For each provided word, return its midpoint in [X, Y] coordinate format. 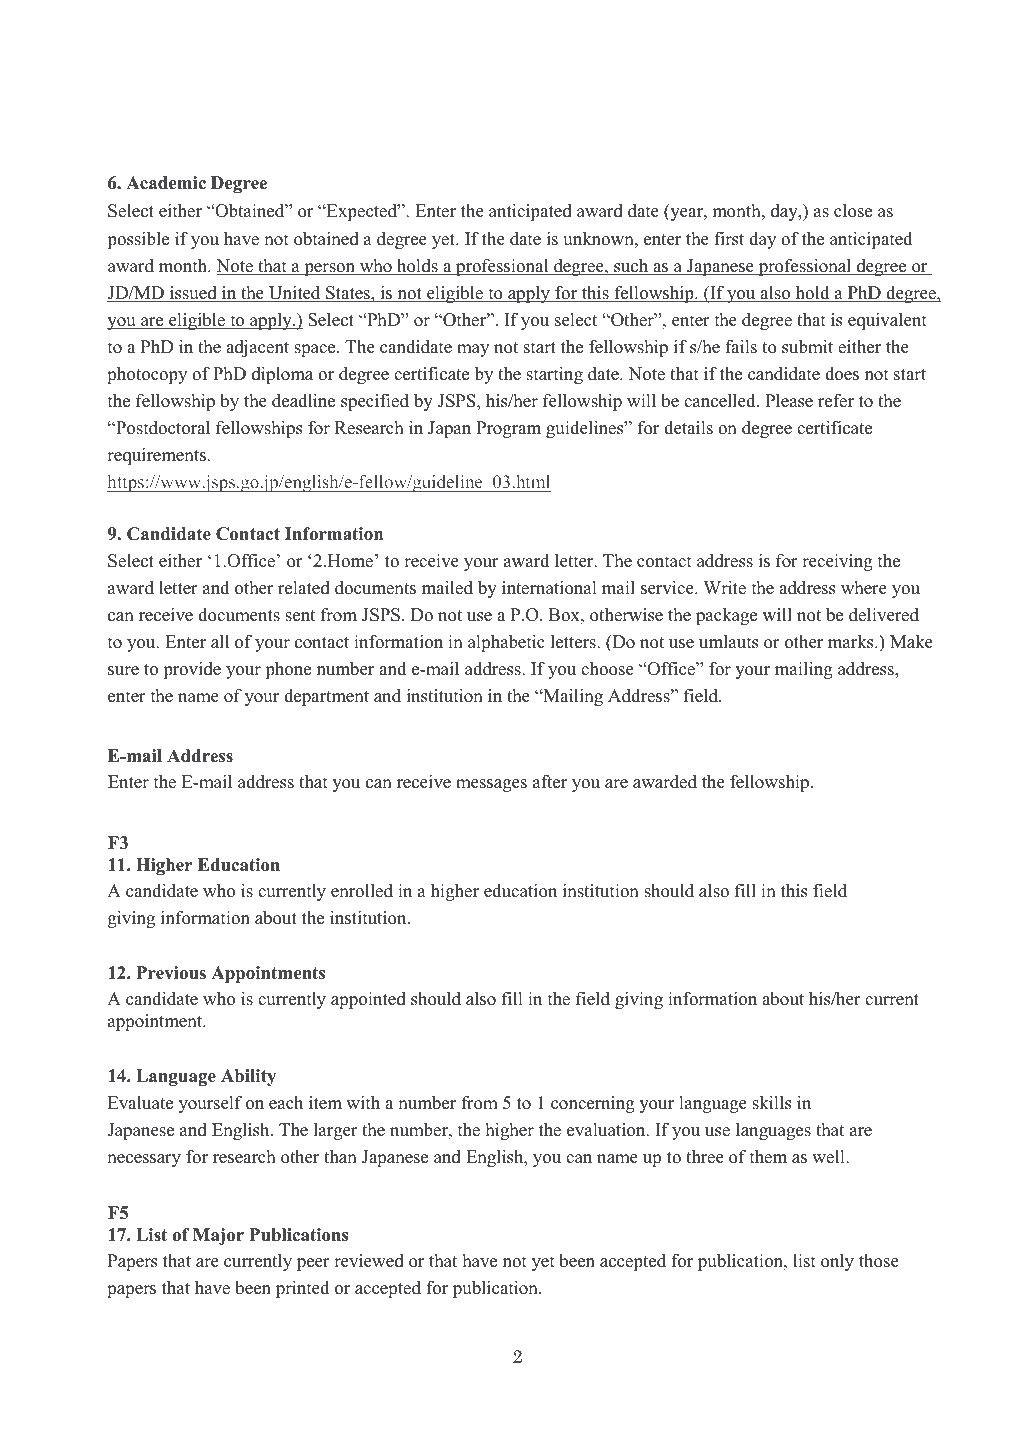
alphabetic [506, 643]
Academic [166, 183]
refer [836, 401]
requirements [157, 456]
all [220, 641]
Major [218, 1236]
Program [508, 429]
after [550, 782]
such [631, 267]
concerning [593, 1104]
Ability [248, 1077]
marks [852, 642]
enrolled [362, 891]
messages [491, 785]
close [853, 211]
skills [771, 1103]
